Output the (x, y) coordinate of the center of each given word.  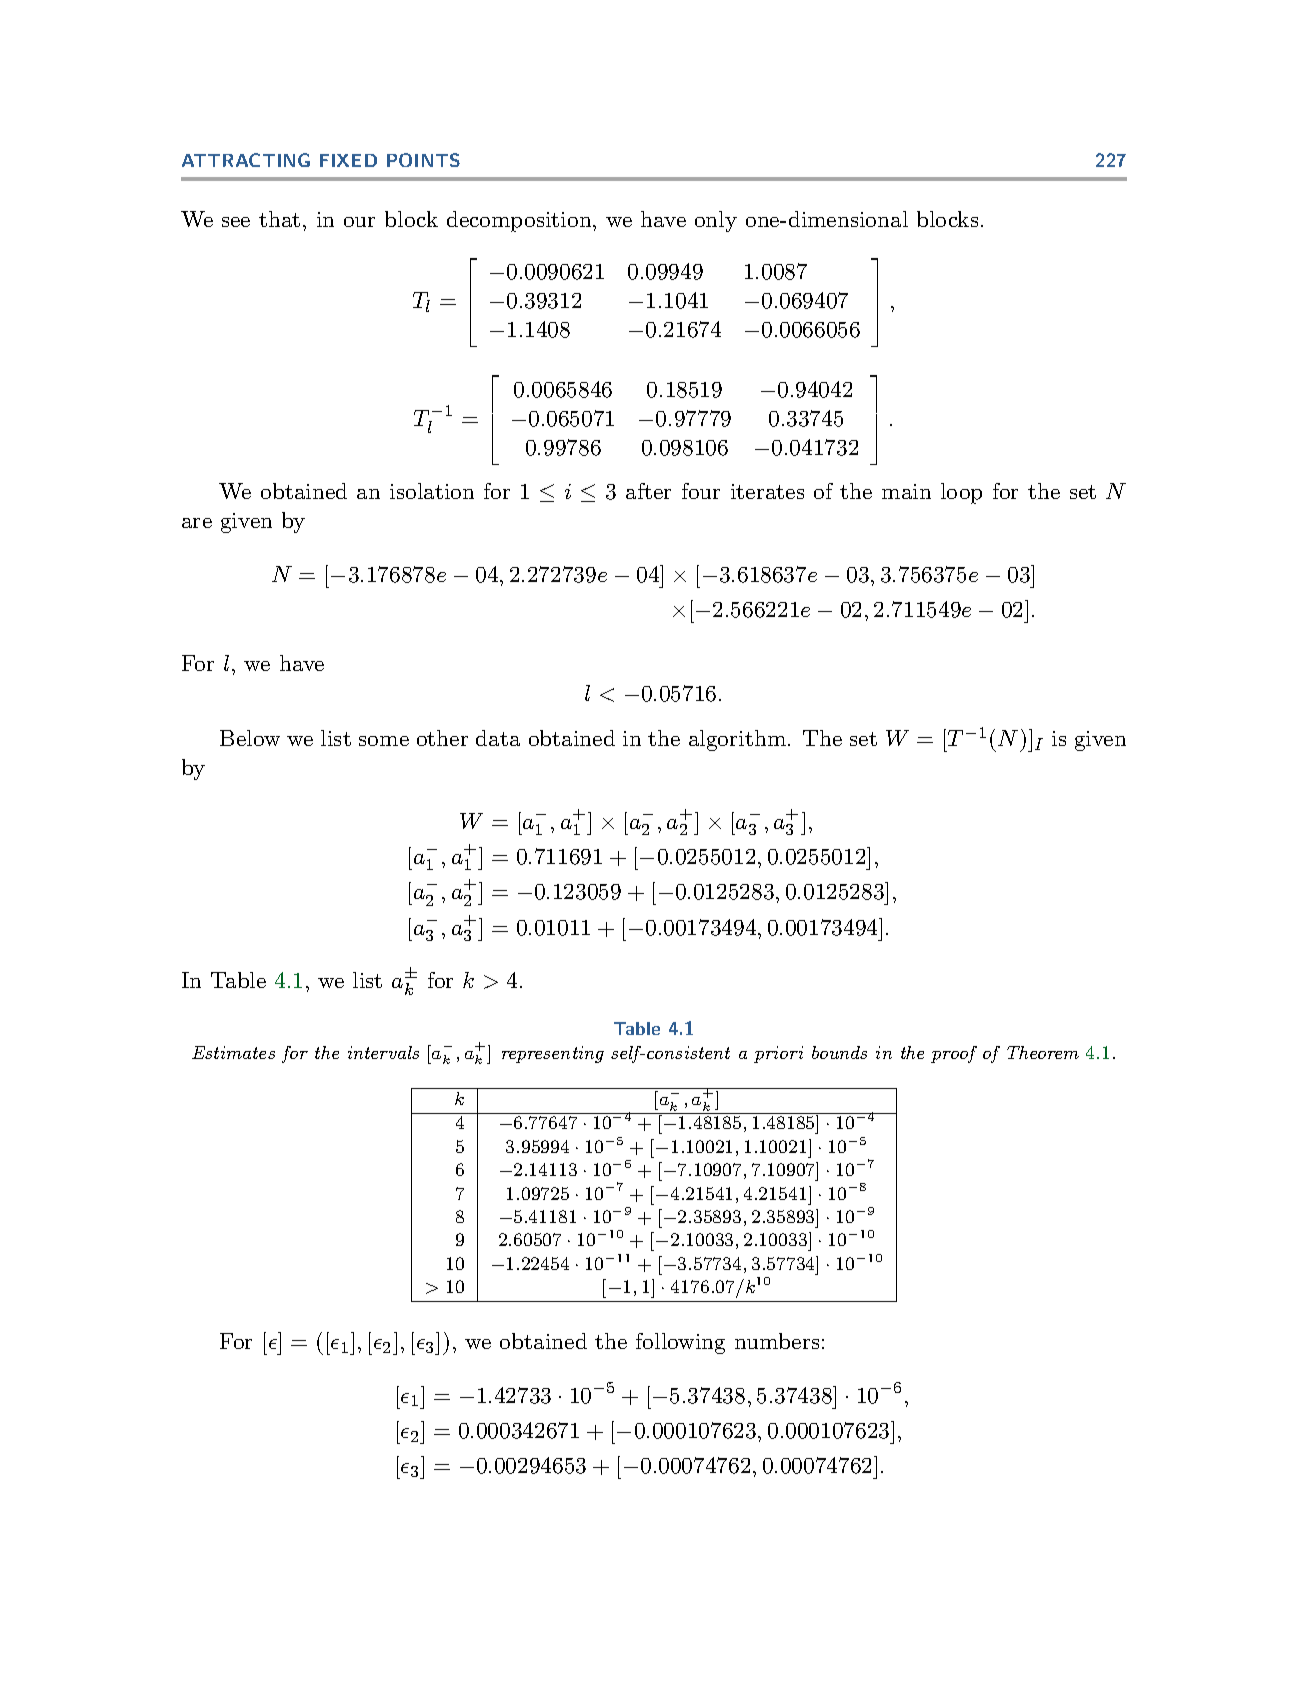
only (716, 221)
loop (961, 493)
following (680, 1343)
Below (250, 738)
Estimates (233, 1052)
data (498, 738)
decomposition (520, 221)
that (279, 219)
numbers (777, 1341)
